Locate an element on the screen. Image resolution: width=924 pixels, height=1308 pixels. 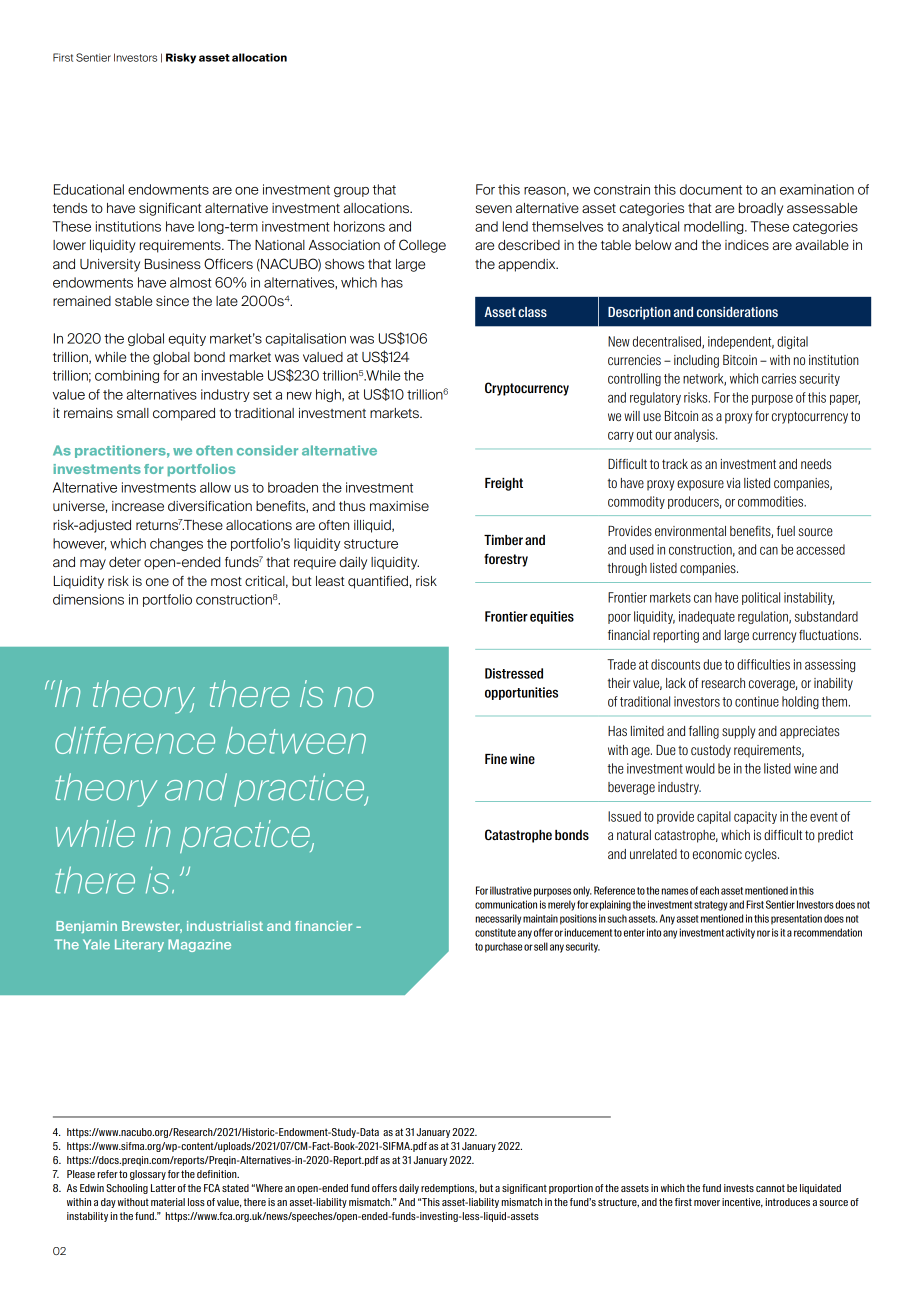
Latter is located at coordinates (163, 1188).
